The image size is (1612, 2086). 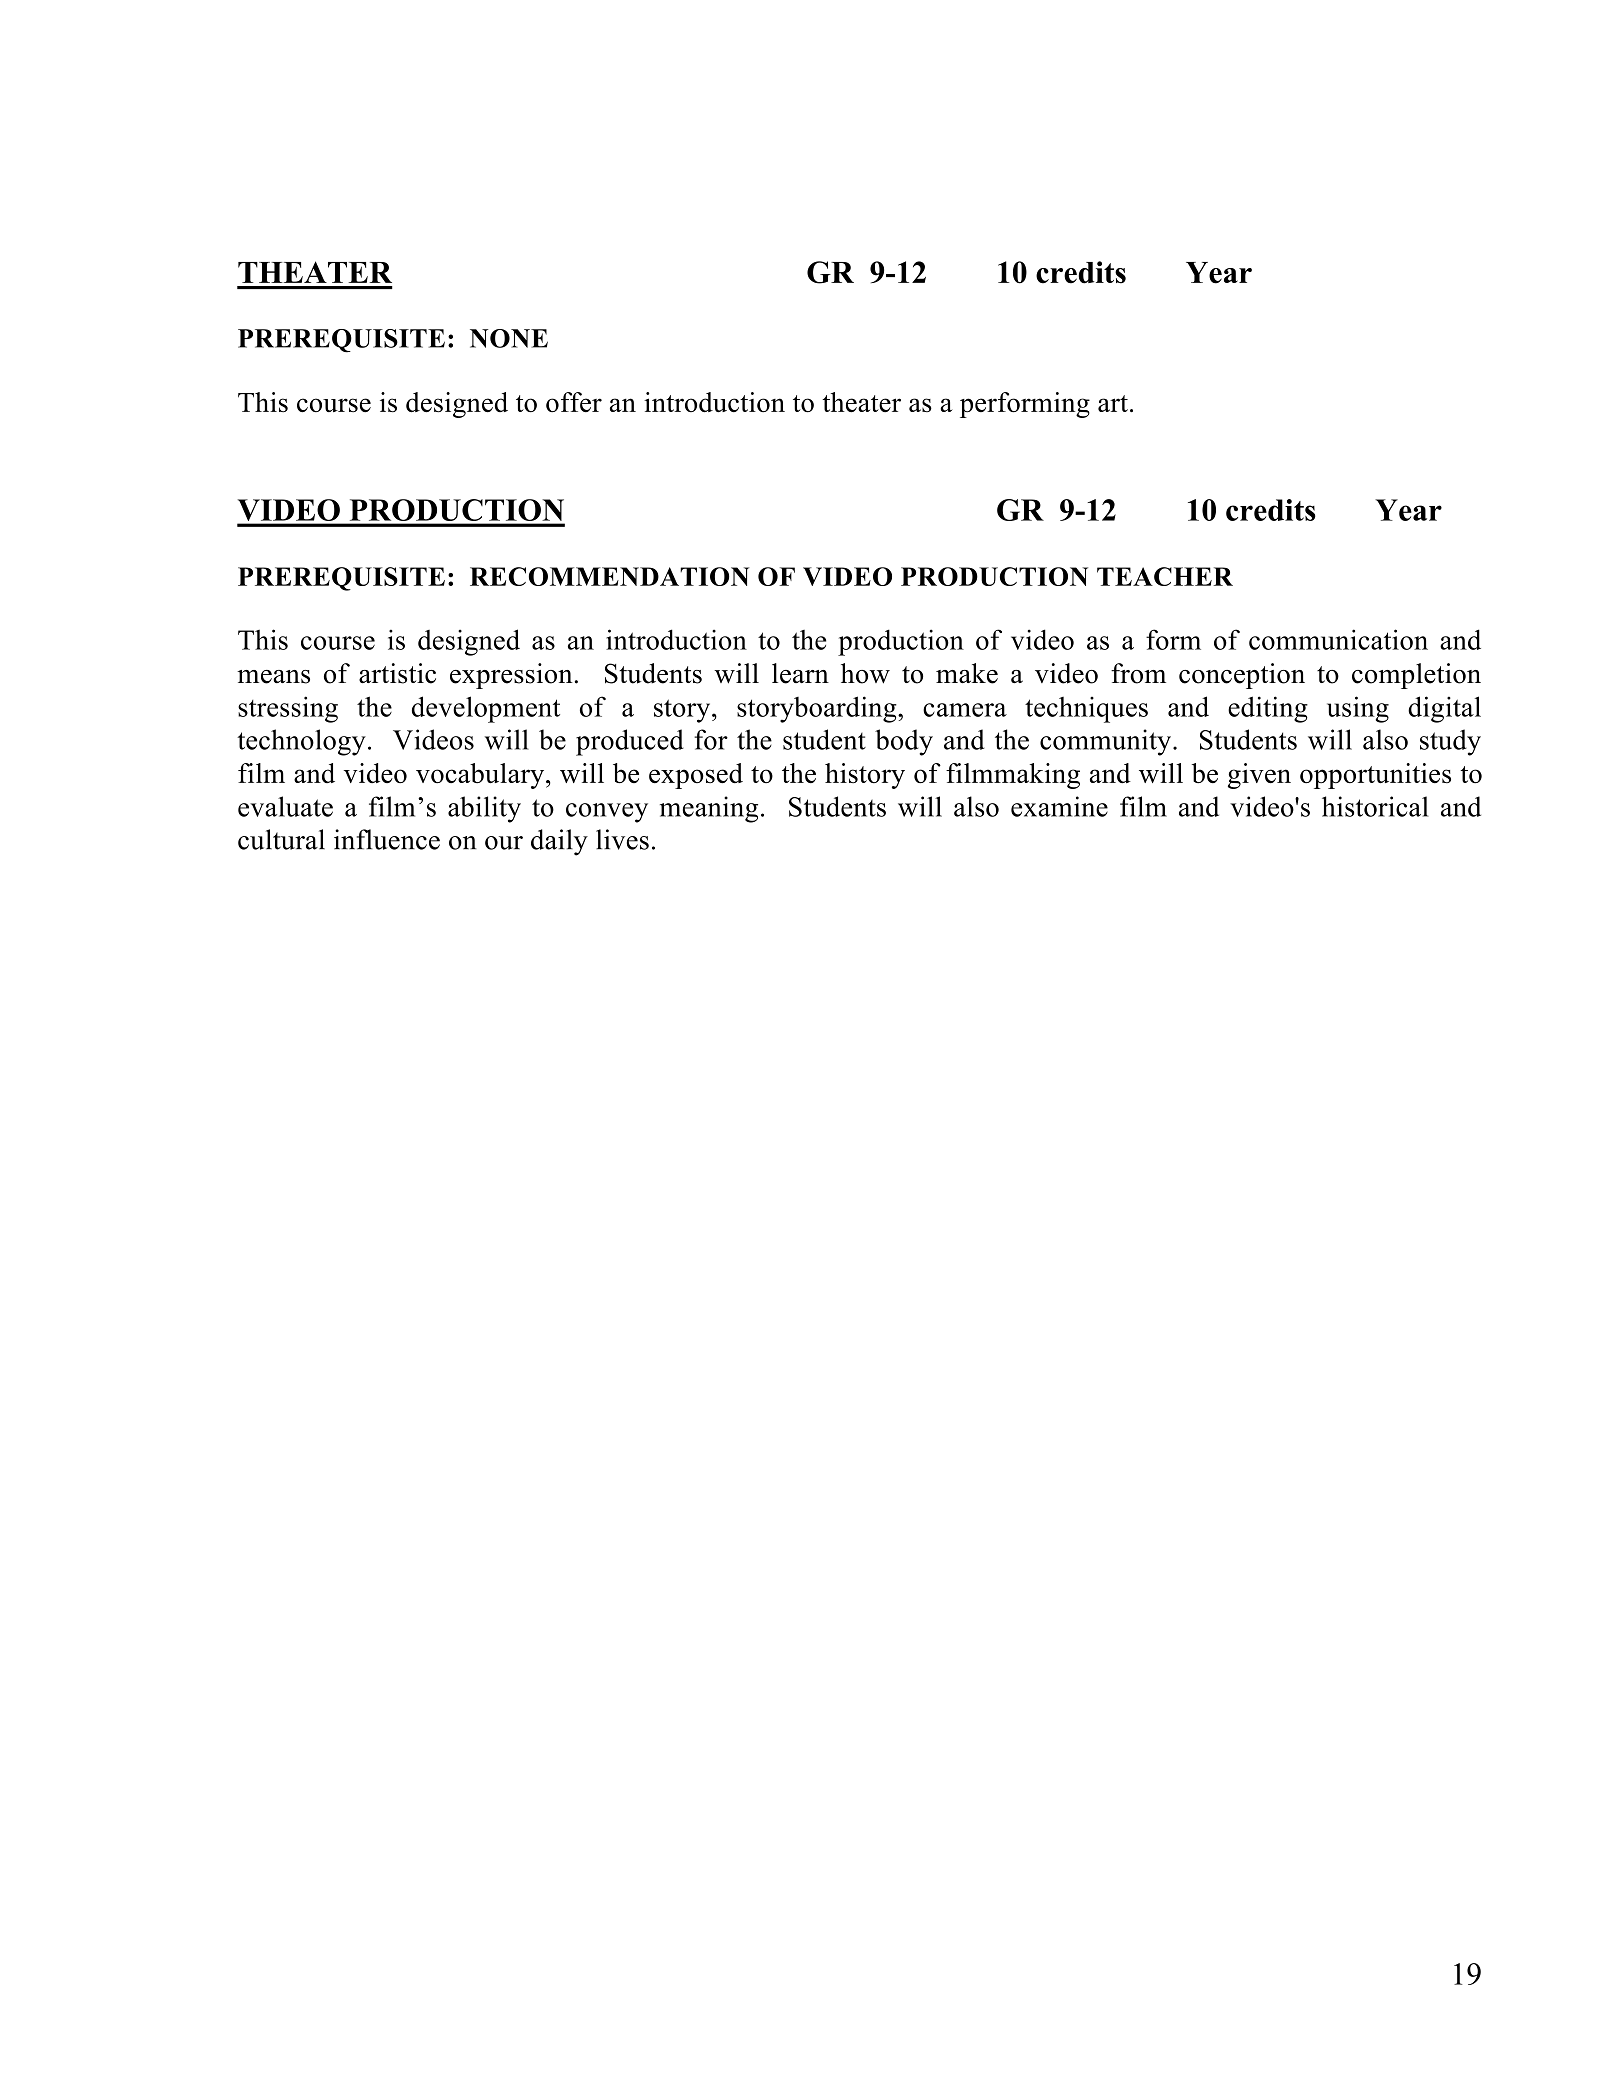 I want to click on how, so click(x=865, y=673).
